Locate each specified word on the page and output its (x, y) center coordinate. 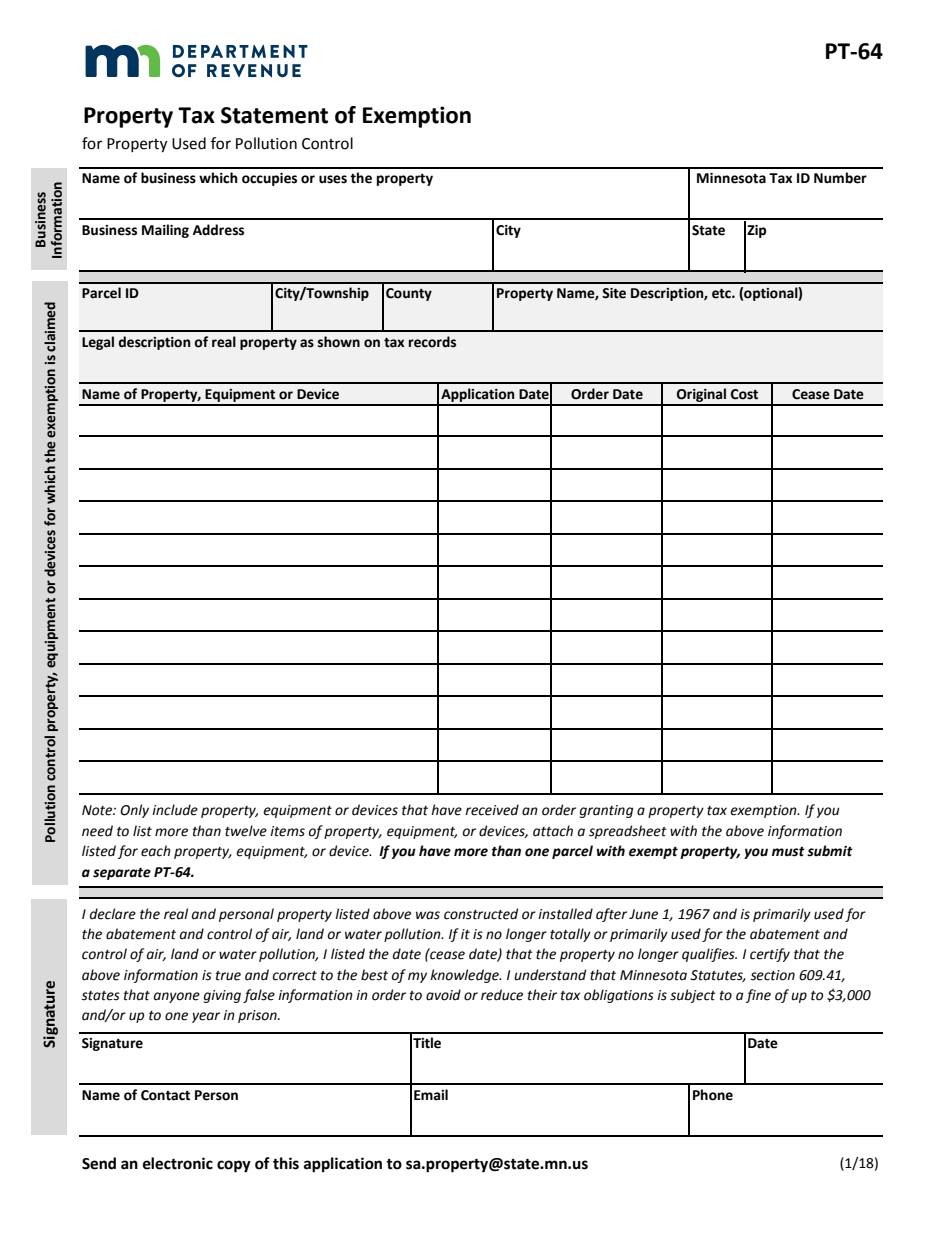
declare (113, 914)
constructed (481, 914)
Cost (744, 394)
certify (770, 955)
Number (840, 178)
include (175, 810)
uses (333, 179)
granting (606, 811)
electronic (178, 1163)
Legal (98, 343)
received (492, 810)
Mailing (165, 231)
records (432, 342)
